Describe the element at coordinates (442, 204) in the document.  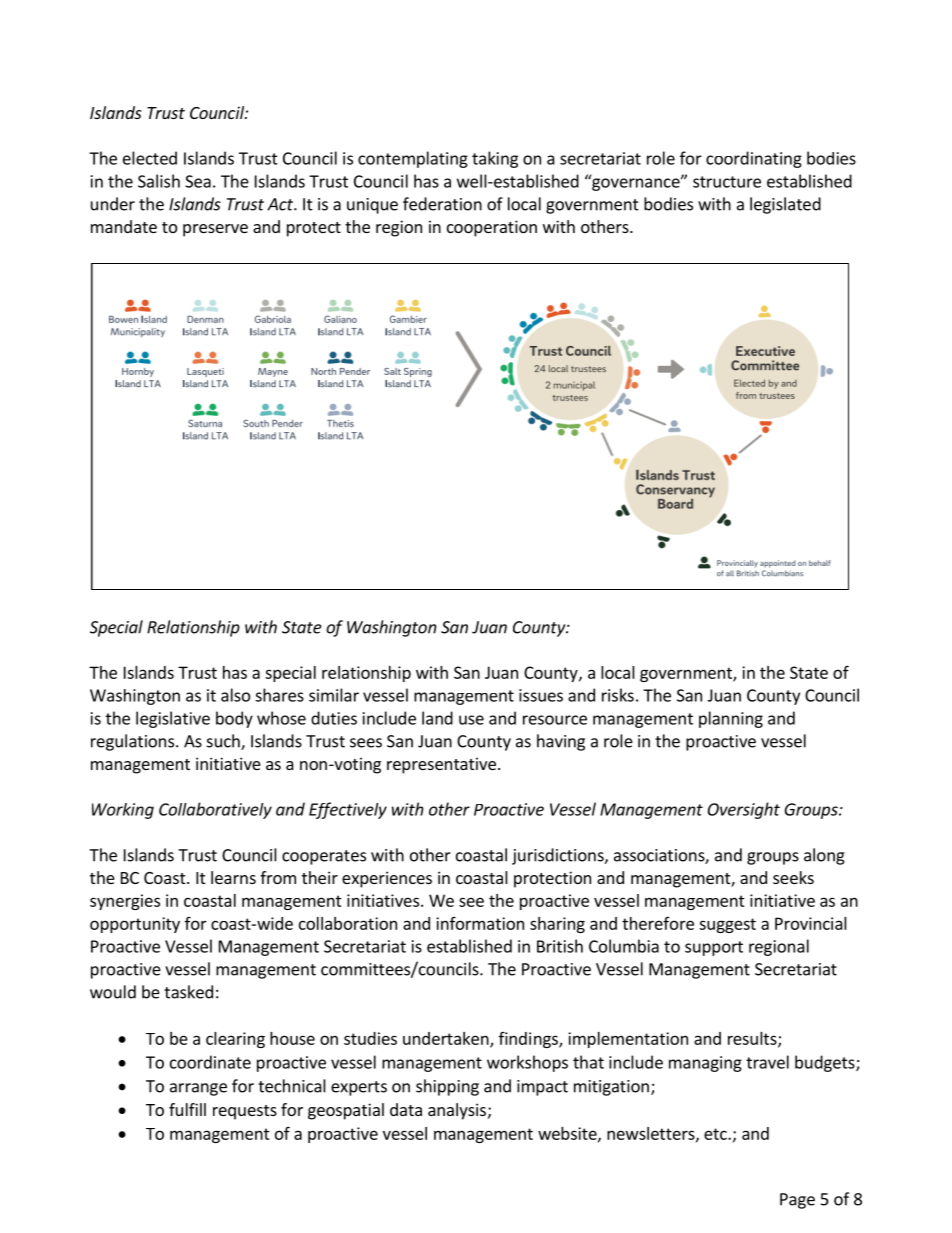
I see `federation` at that location.
